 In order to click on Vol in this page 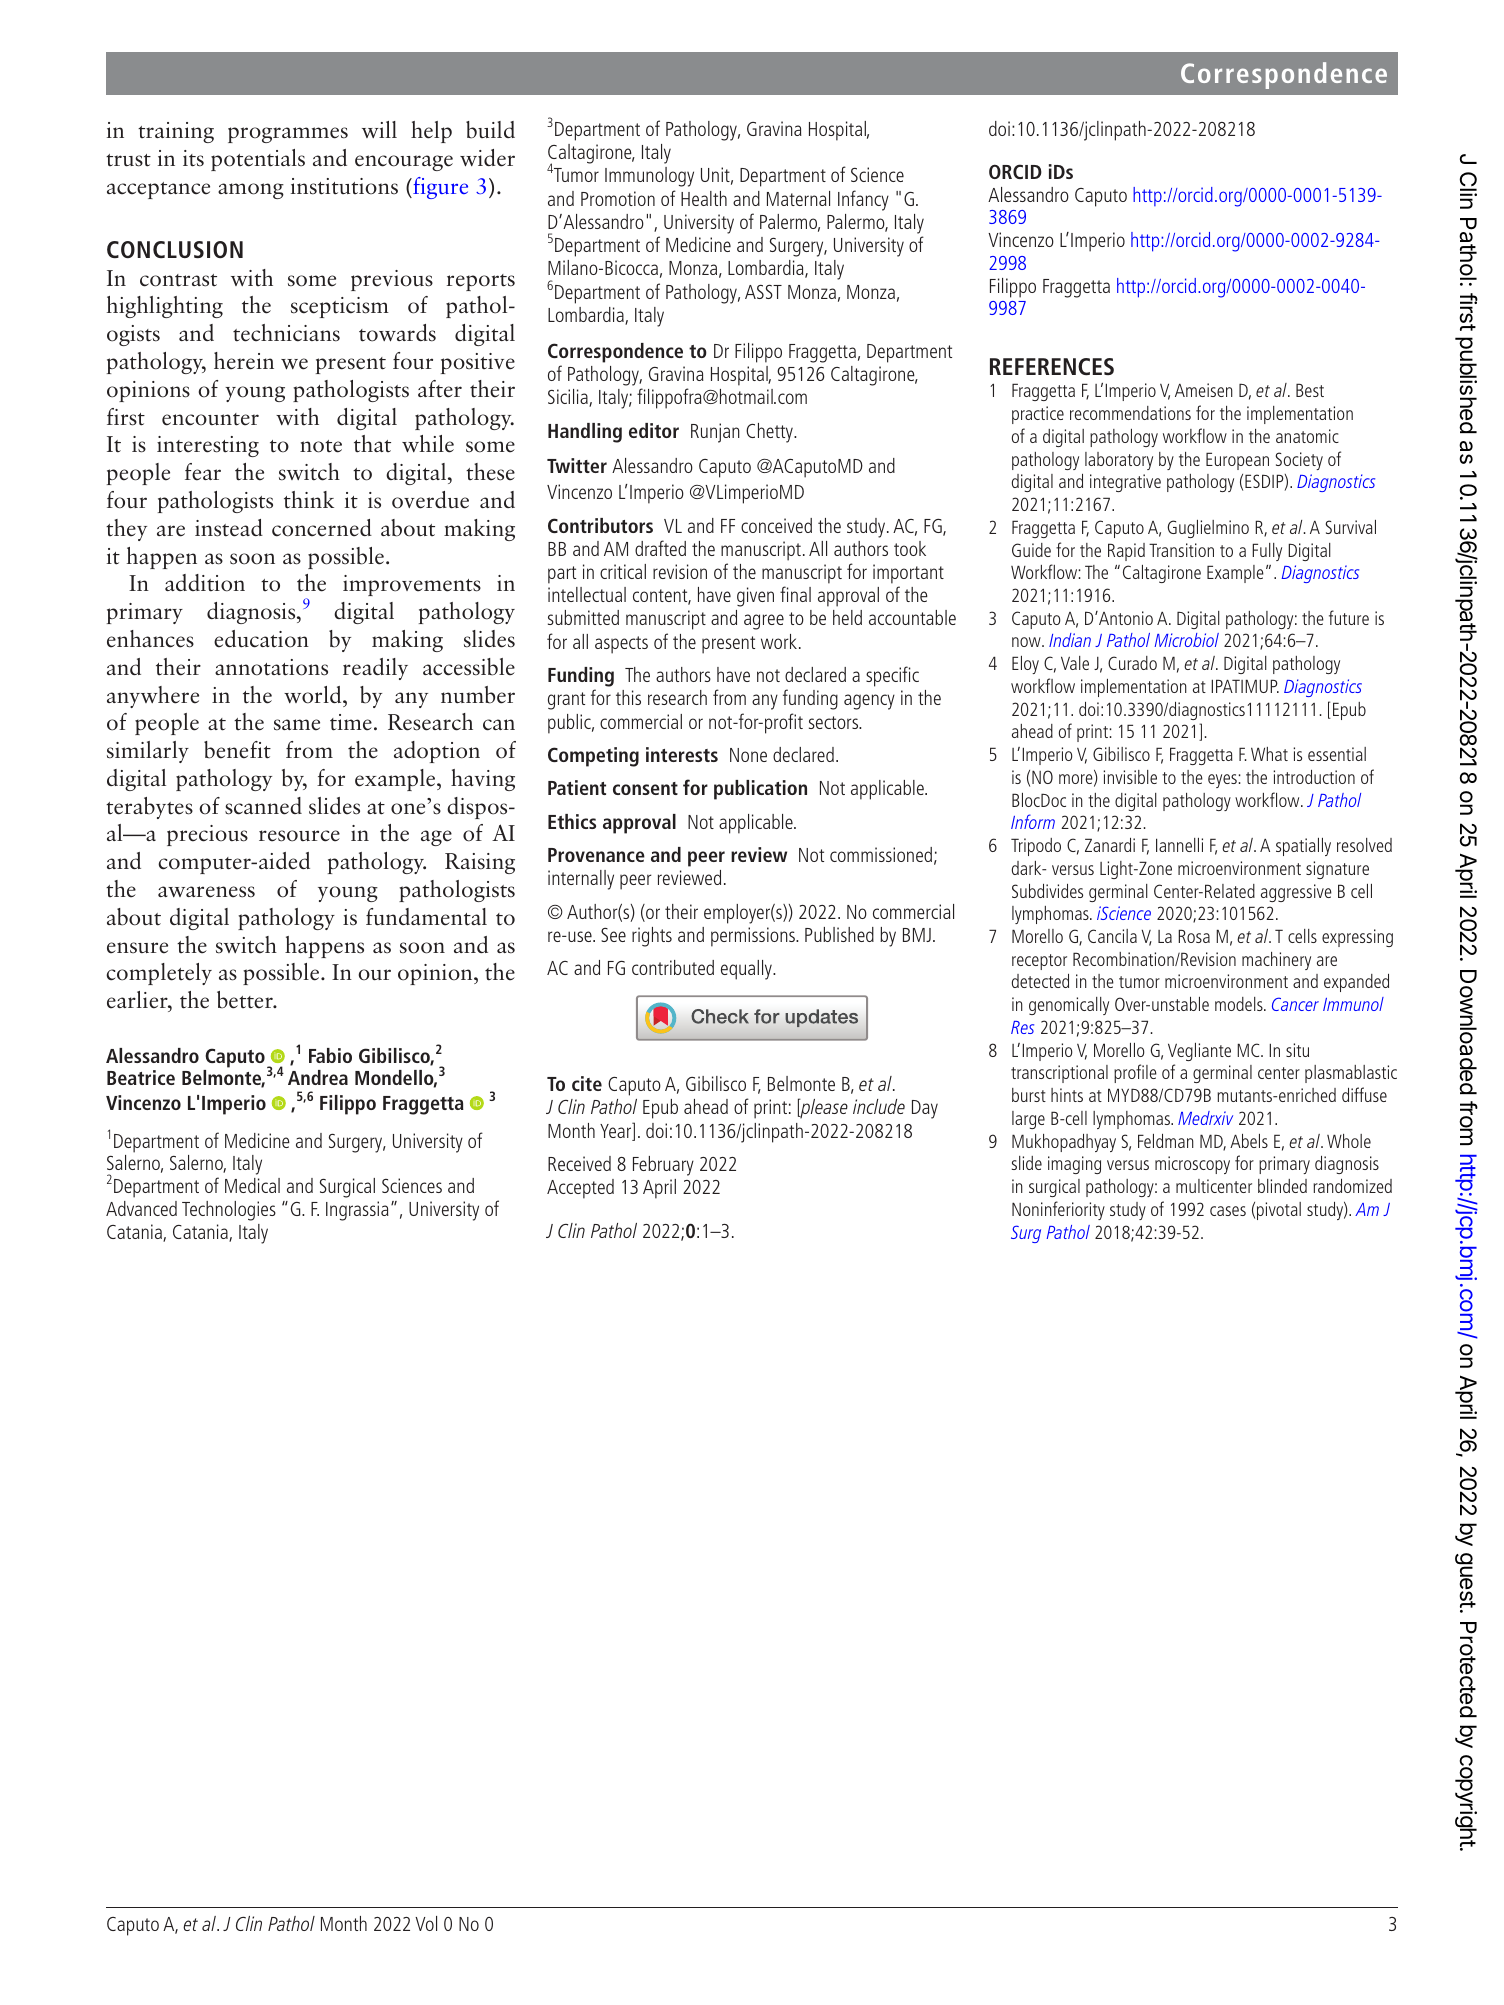, I will do `click(426, 1923)`.
